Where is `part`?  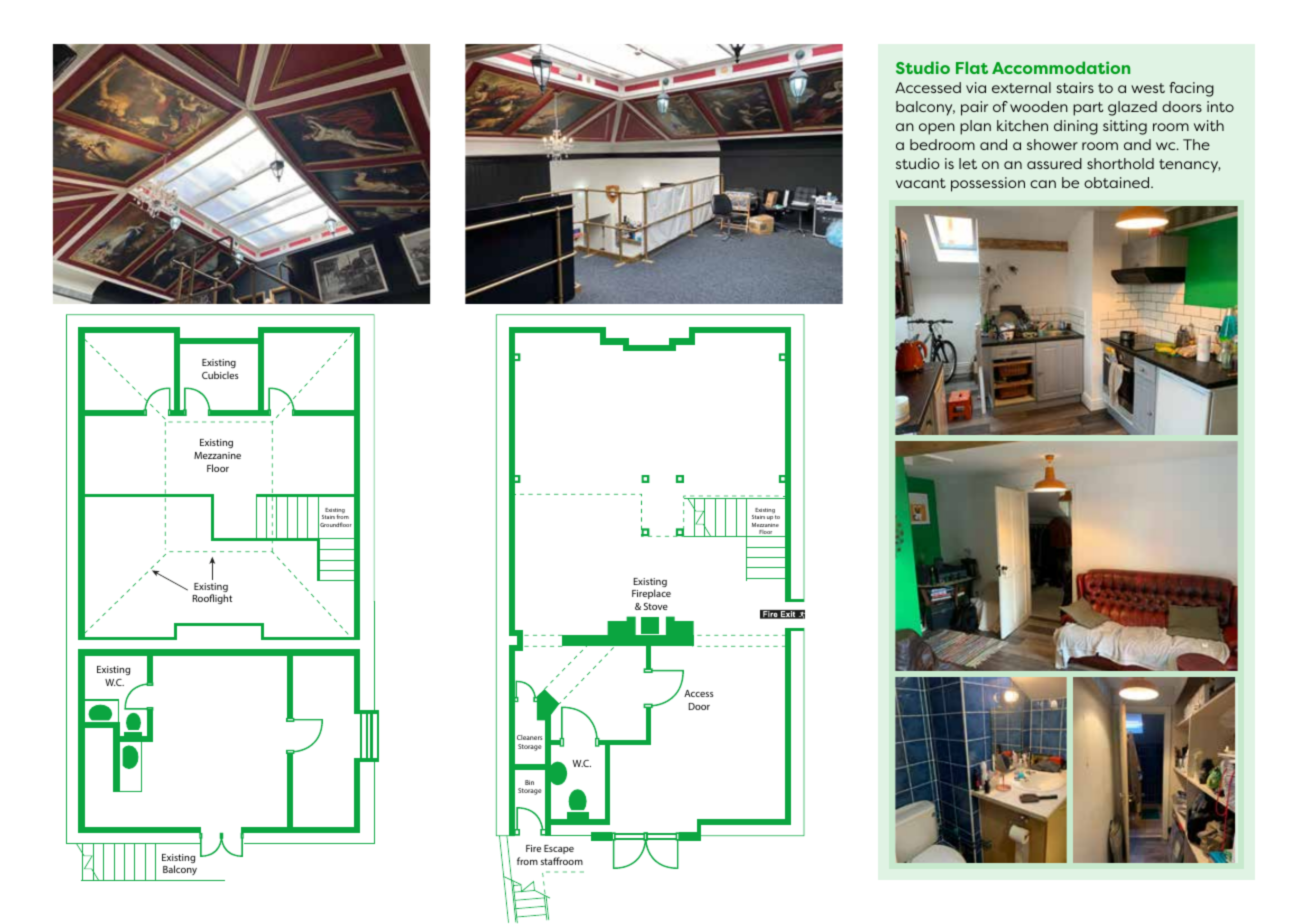 part is located at coordinates (1088, 109).
